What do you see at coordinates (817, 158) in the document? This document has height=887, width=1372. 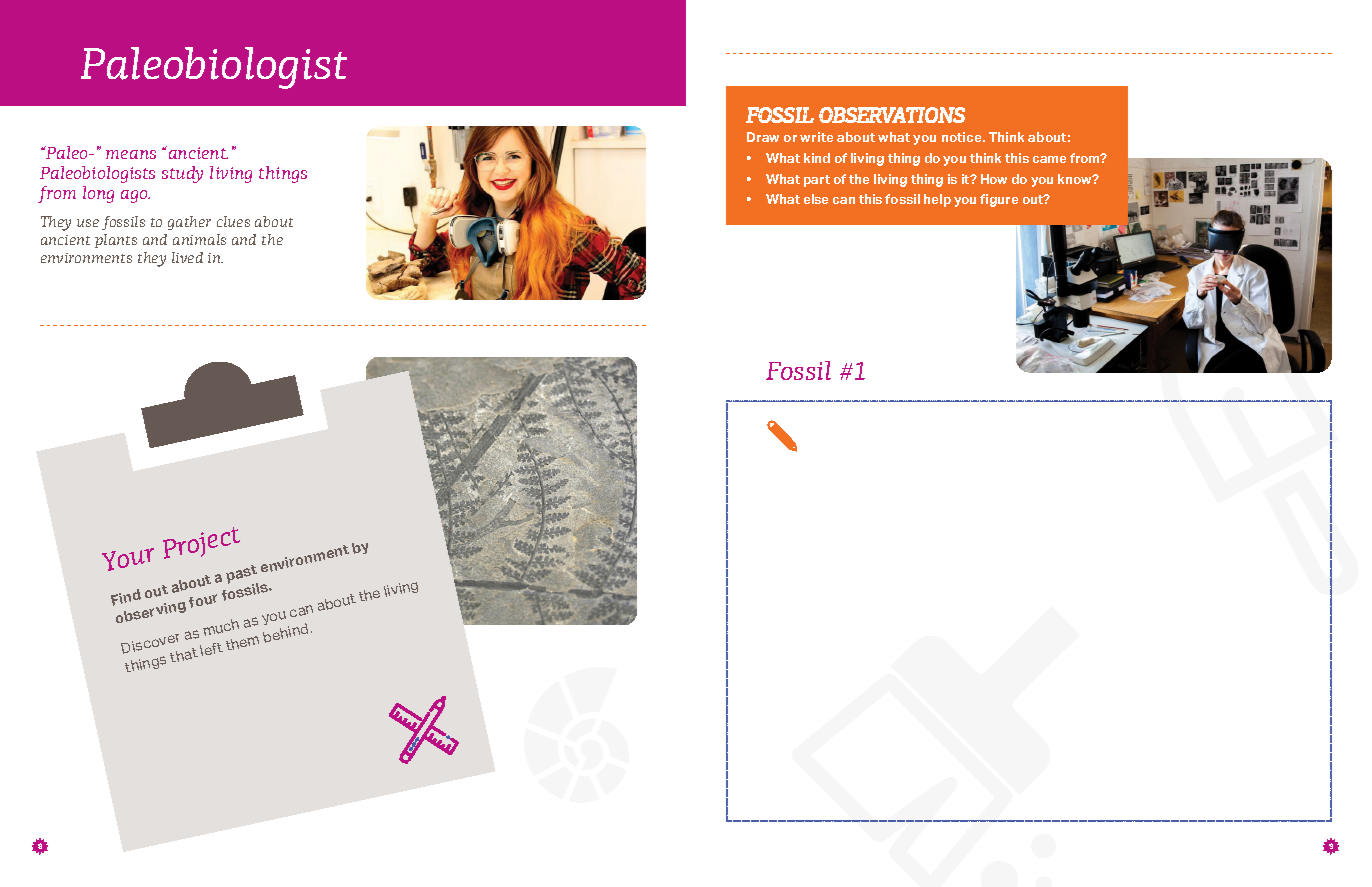 I see `kind` at bounding box center [817, 158].
